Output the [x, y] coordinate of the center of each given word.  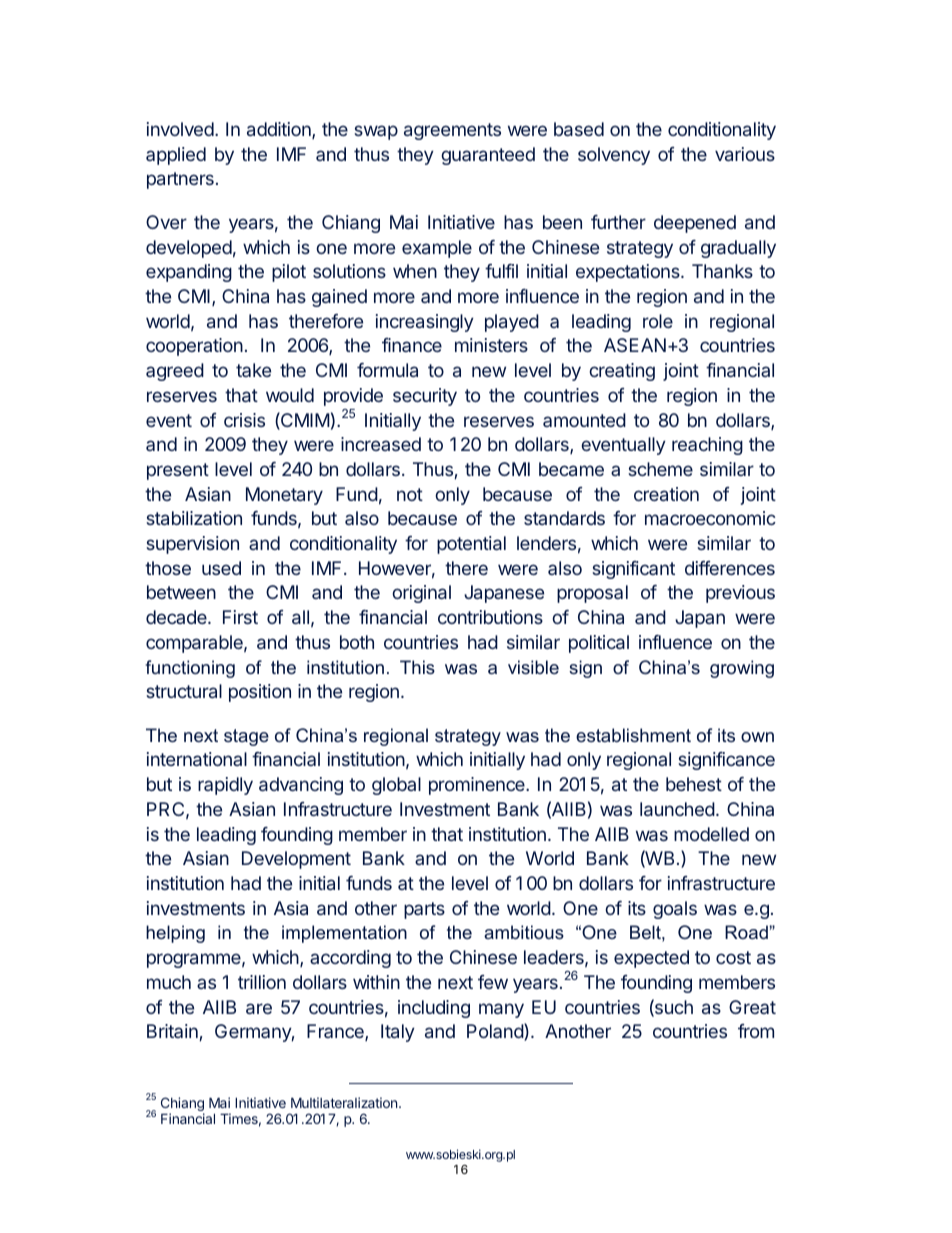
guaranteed [488, 156]
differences [730, 568]
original [421, 594]
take [253, 370]
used [221, 568]
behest [694, 784]
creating [622, 372]
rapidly [225, 786]
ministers [491, 345]
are [259, 1008]
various [745, 154]
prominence [478, 786]
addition [280, 130]
